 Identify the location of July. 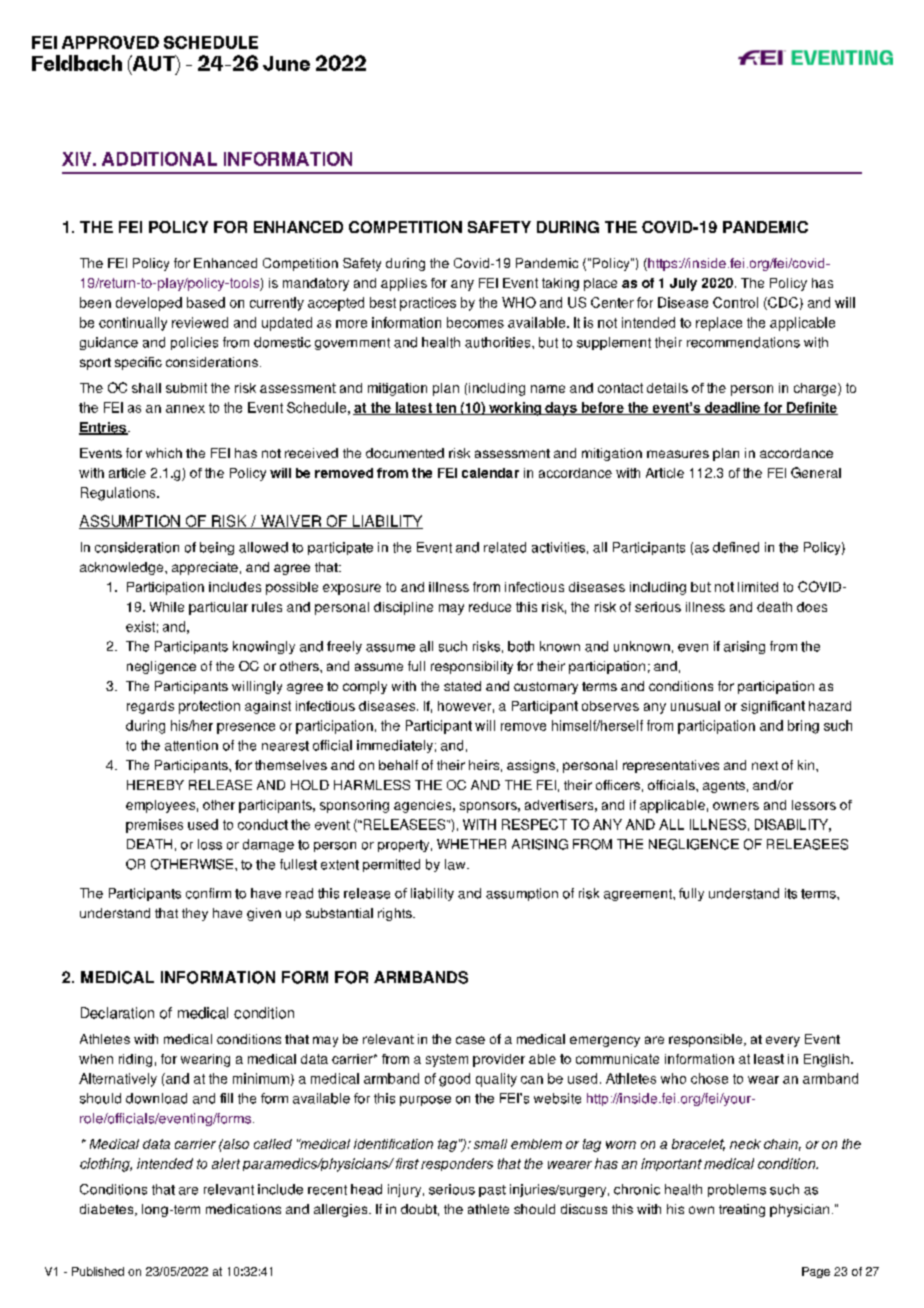
(683, 284).
